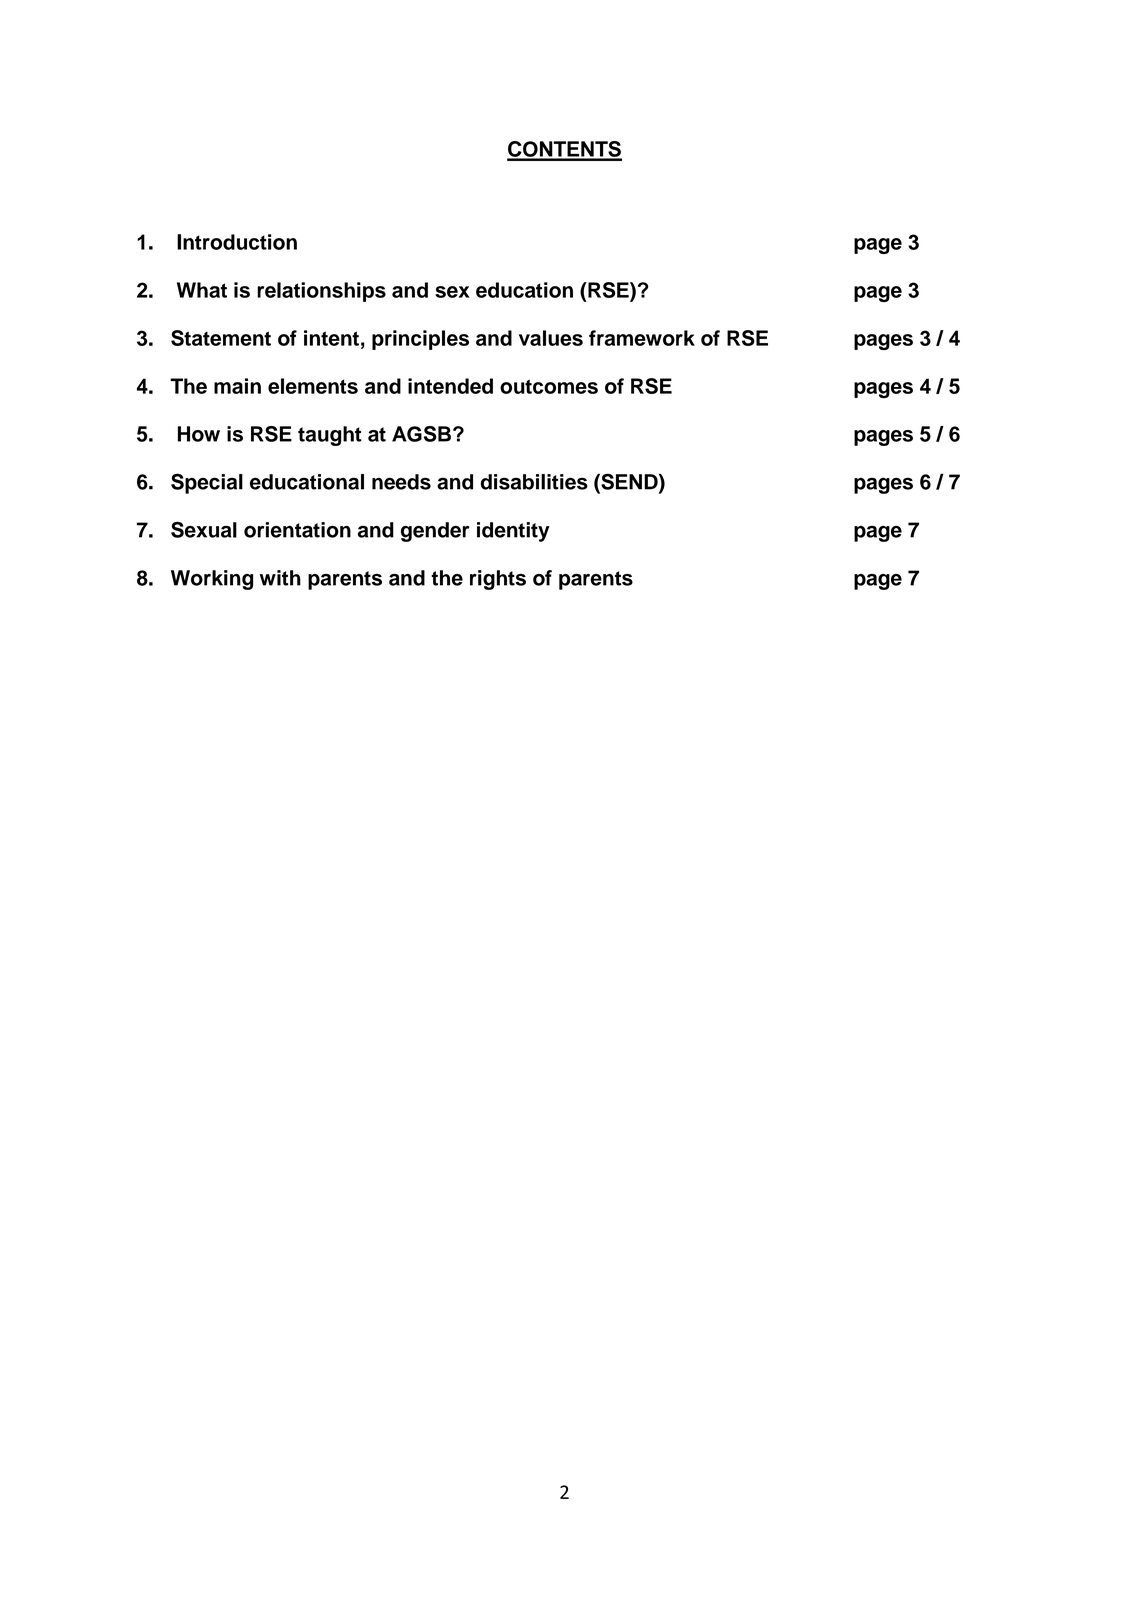 This screenshot has width=1129, height=1597. I want to click on Special, so click(207, 483).
